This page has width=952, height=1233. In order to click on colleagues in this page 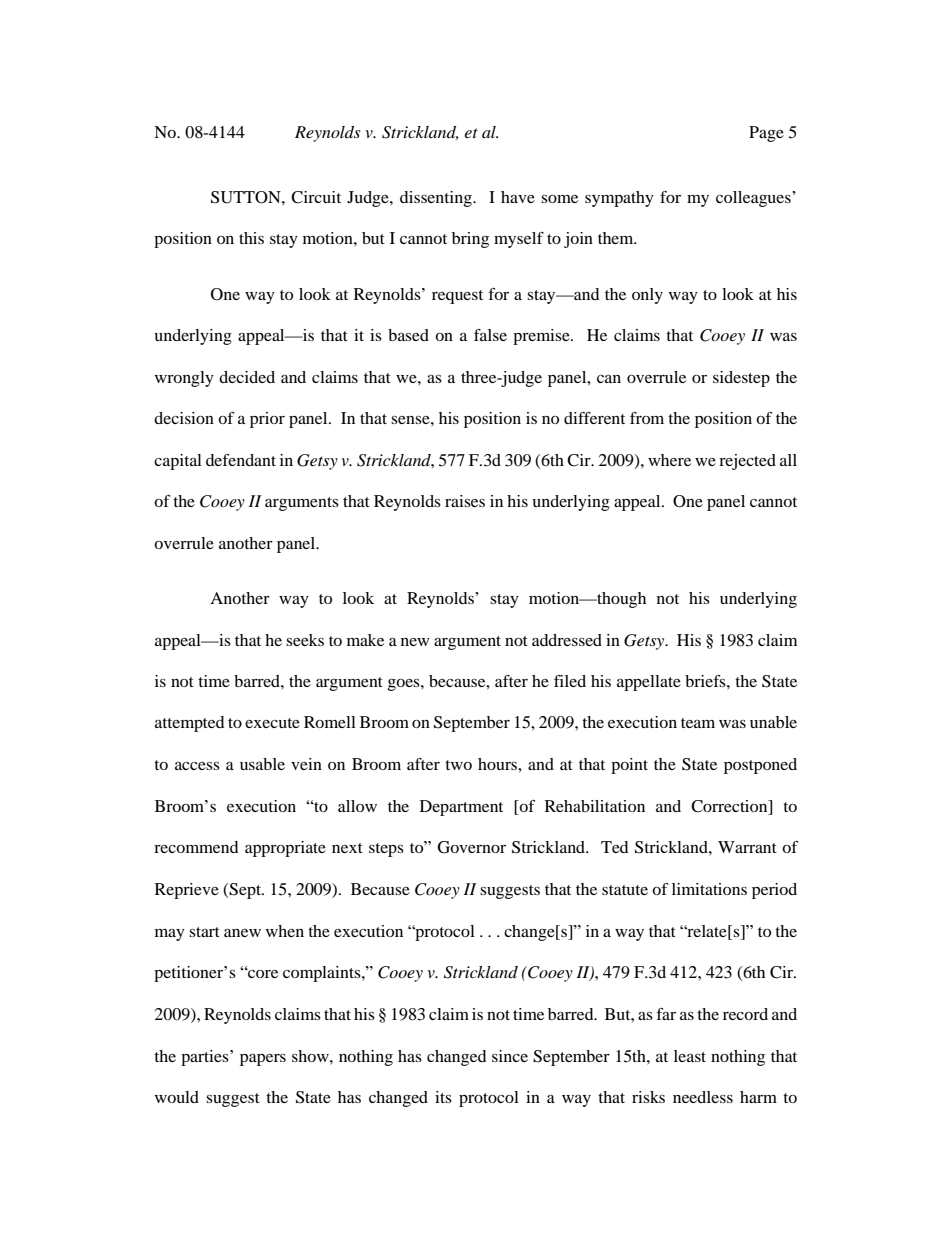, I will do `click(754, 199)`.
